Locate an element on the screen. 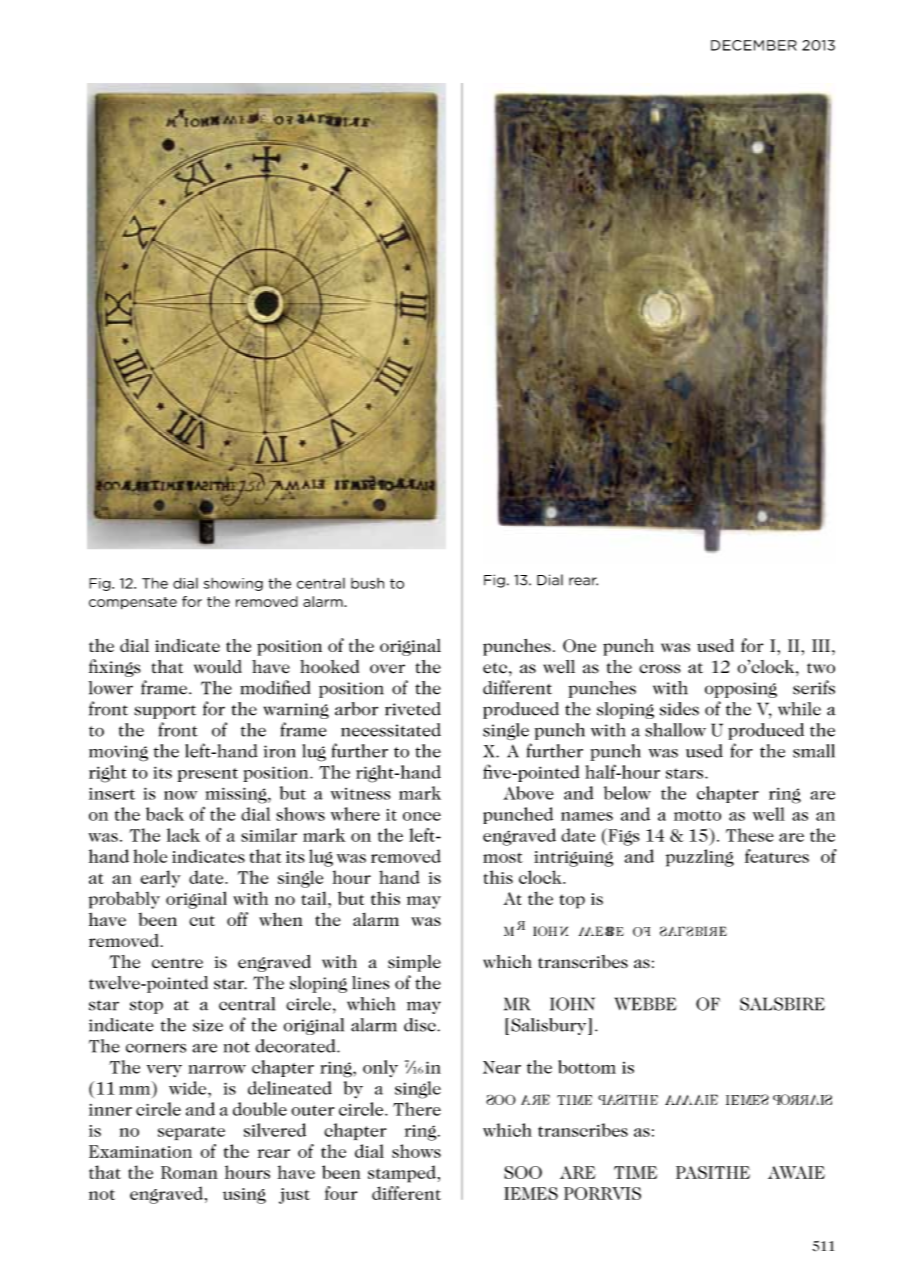 Image resolution: width=924 pixels, height=1288 pixels. Roman is located at coordinates (189, 1172).
